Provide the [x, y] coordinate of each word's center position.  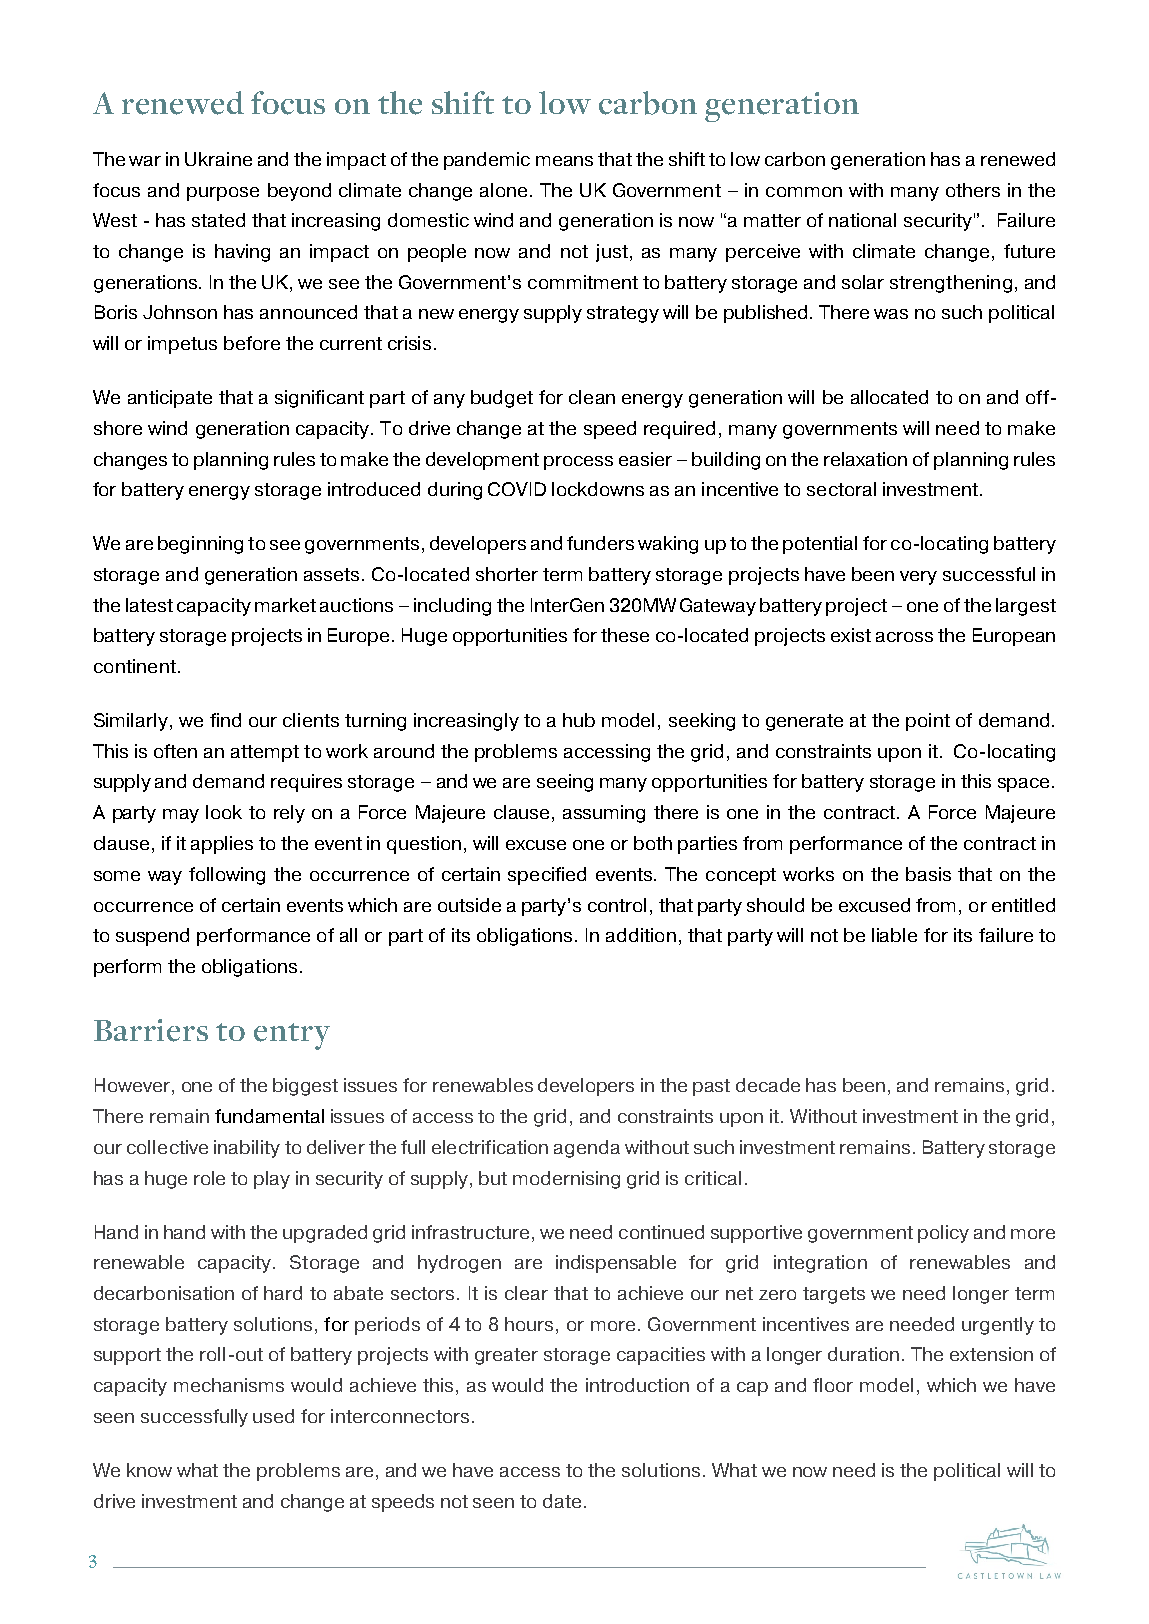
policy [943, 1234]
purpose [223, 194]
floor [833, 1385]
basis [928, 874]
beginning [200, 545]
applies [222, 845]
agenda [587, 1149]
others [973, 190]
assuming [604, 814]
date [562, 1501]
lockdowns [598, 489]
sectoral [841, 489]
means [564, 161]
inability [247, 1149]
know [149, 1470]
